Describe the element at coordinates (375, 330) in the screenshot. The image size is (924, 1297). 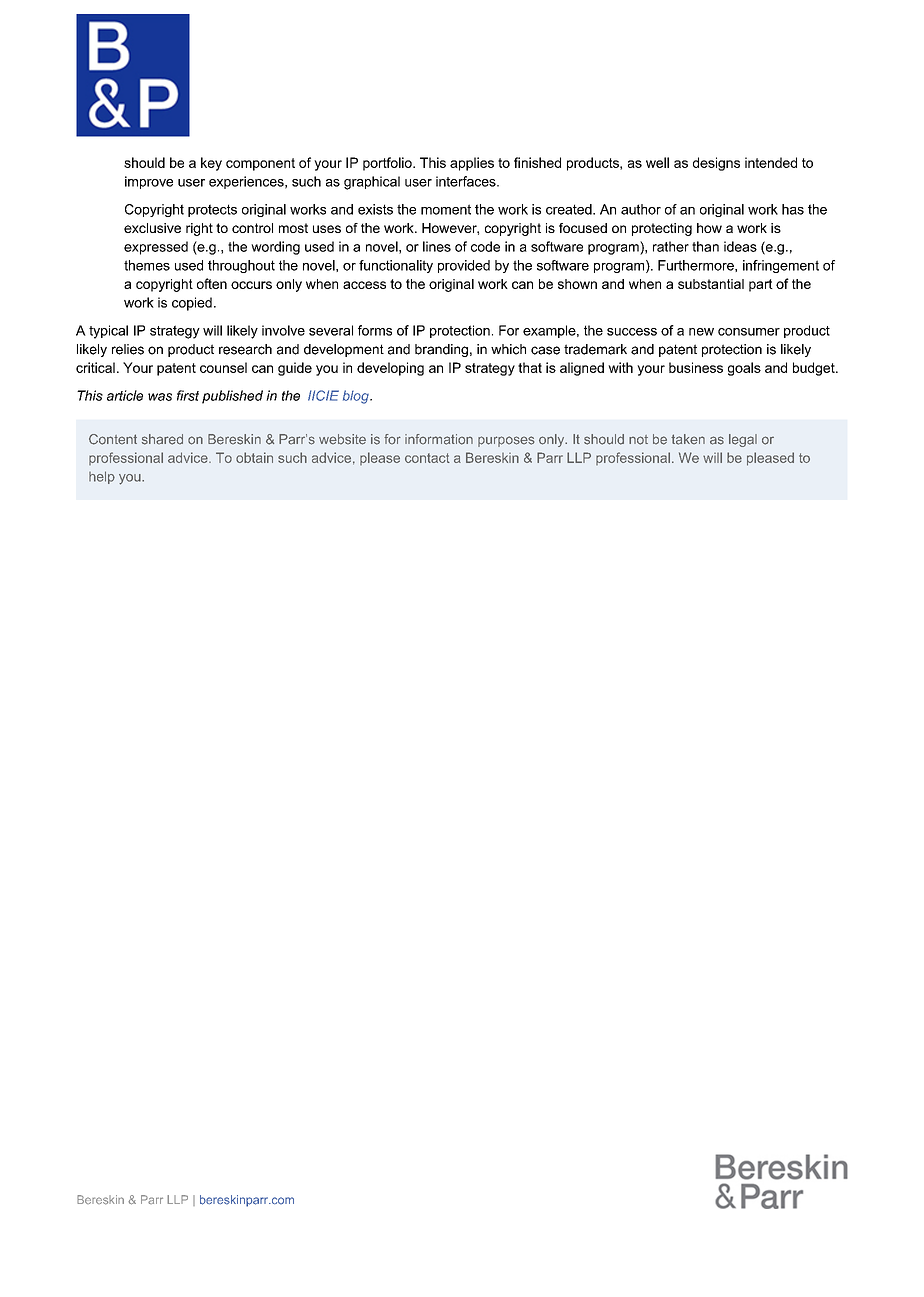
I see `forms` at that location.
